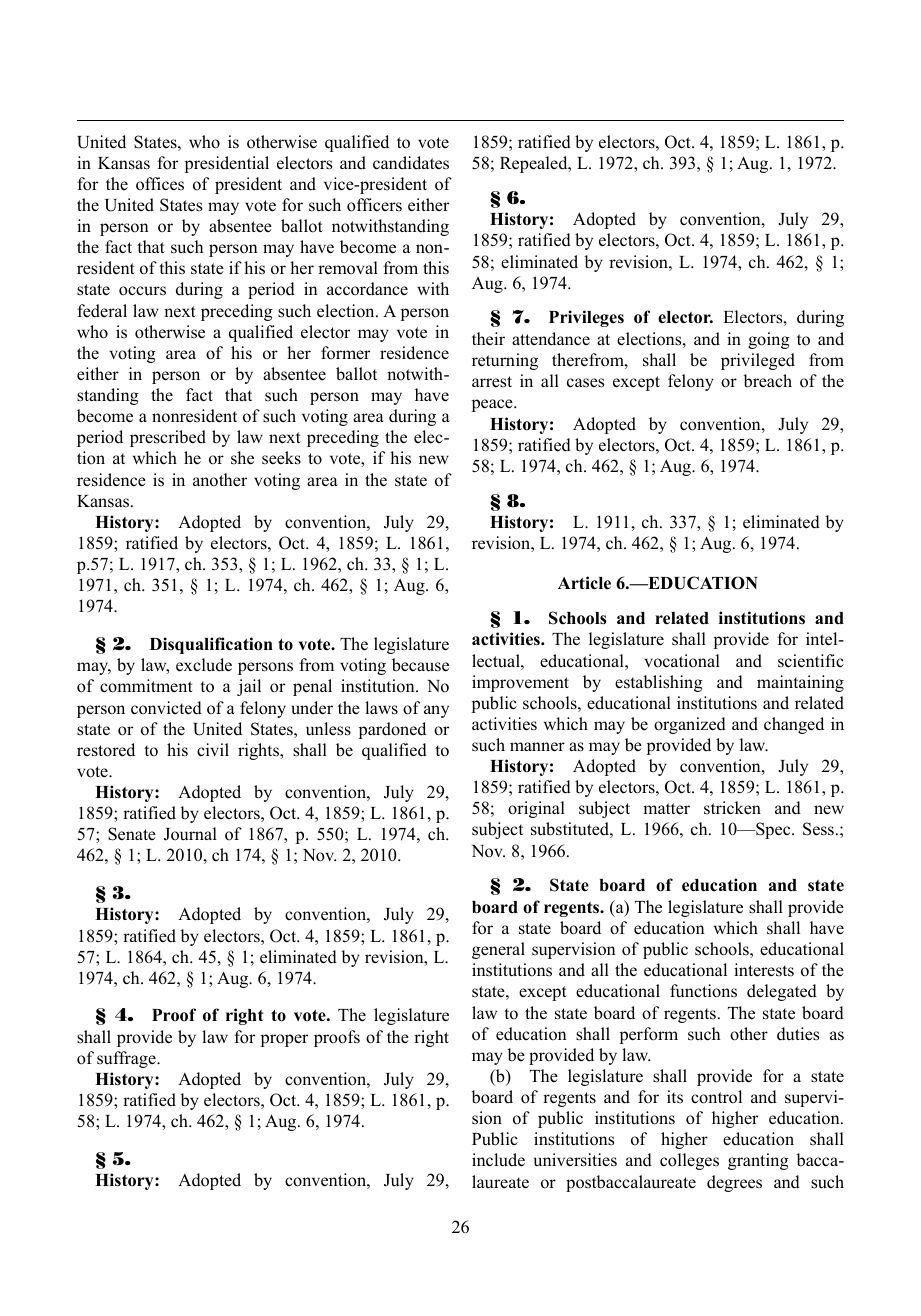  Describe the element at coordinates (764, 970) in the screenshot. I see `interests` at that location.
